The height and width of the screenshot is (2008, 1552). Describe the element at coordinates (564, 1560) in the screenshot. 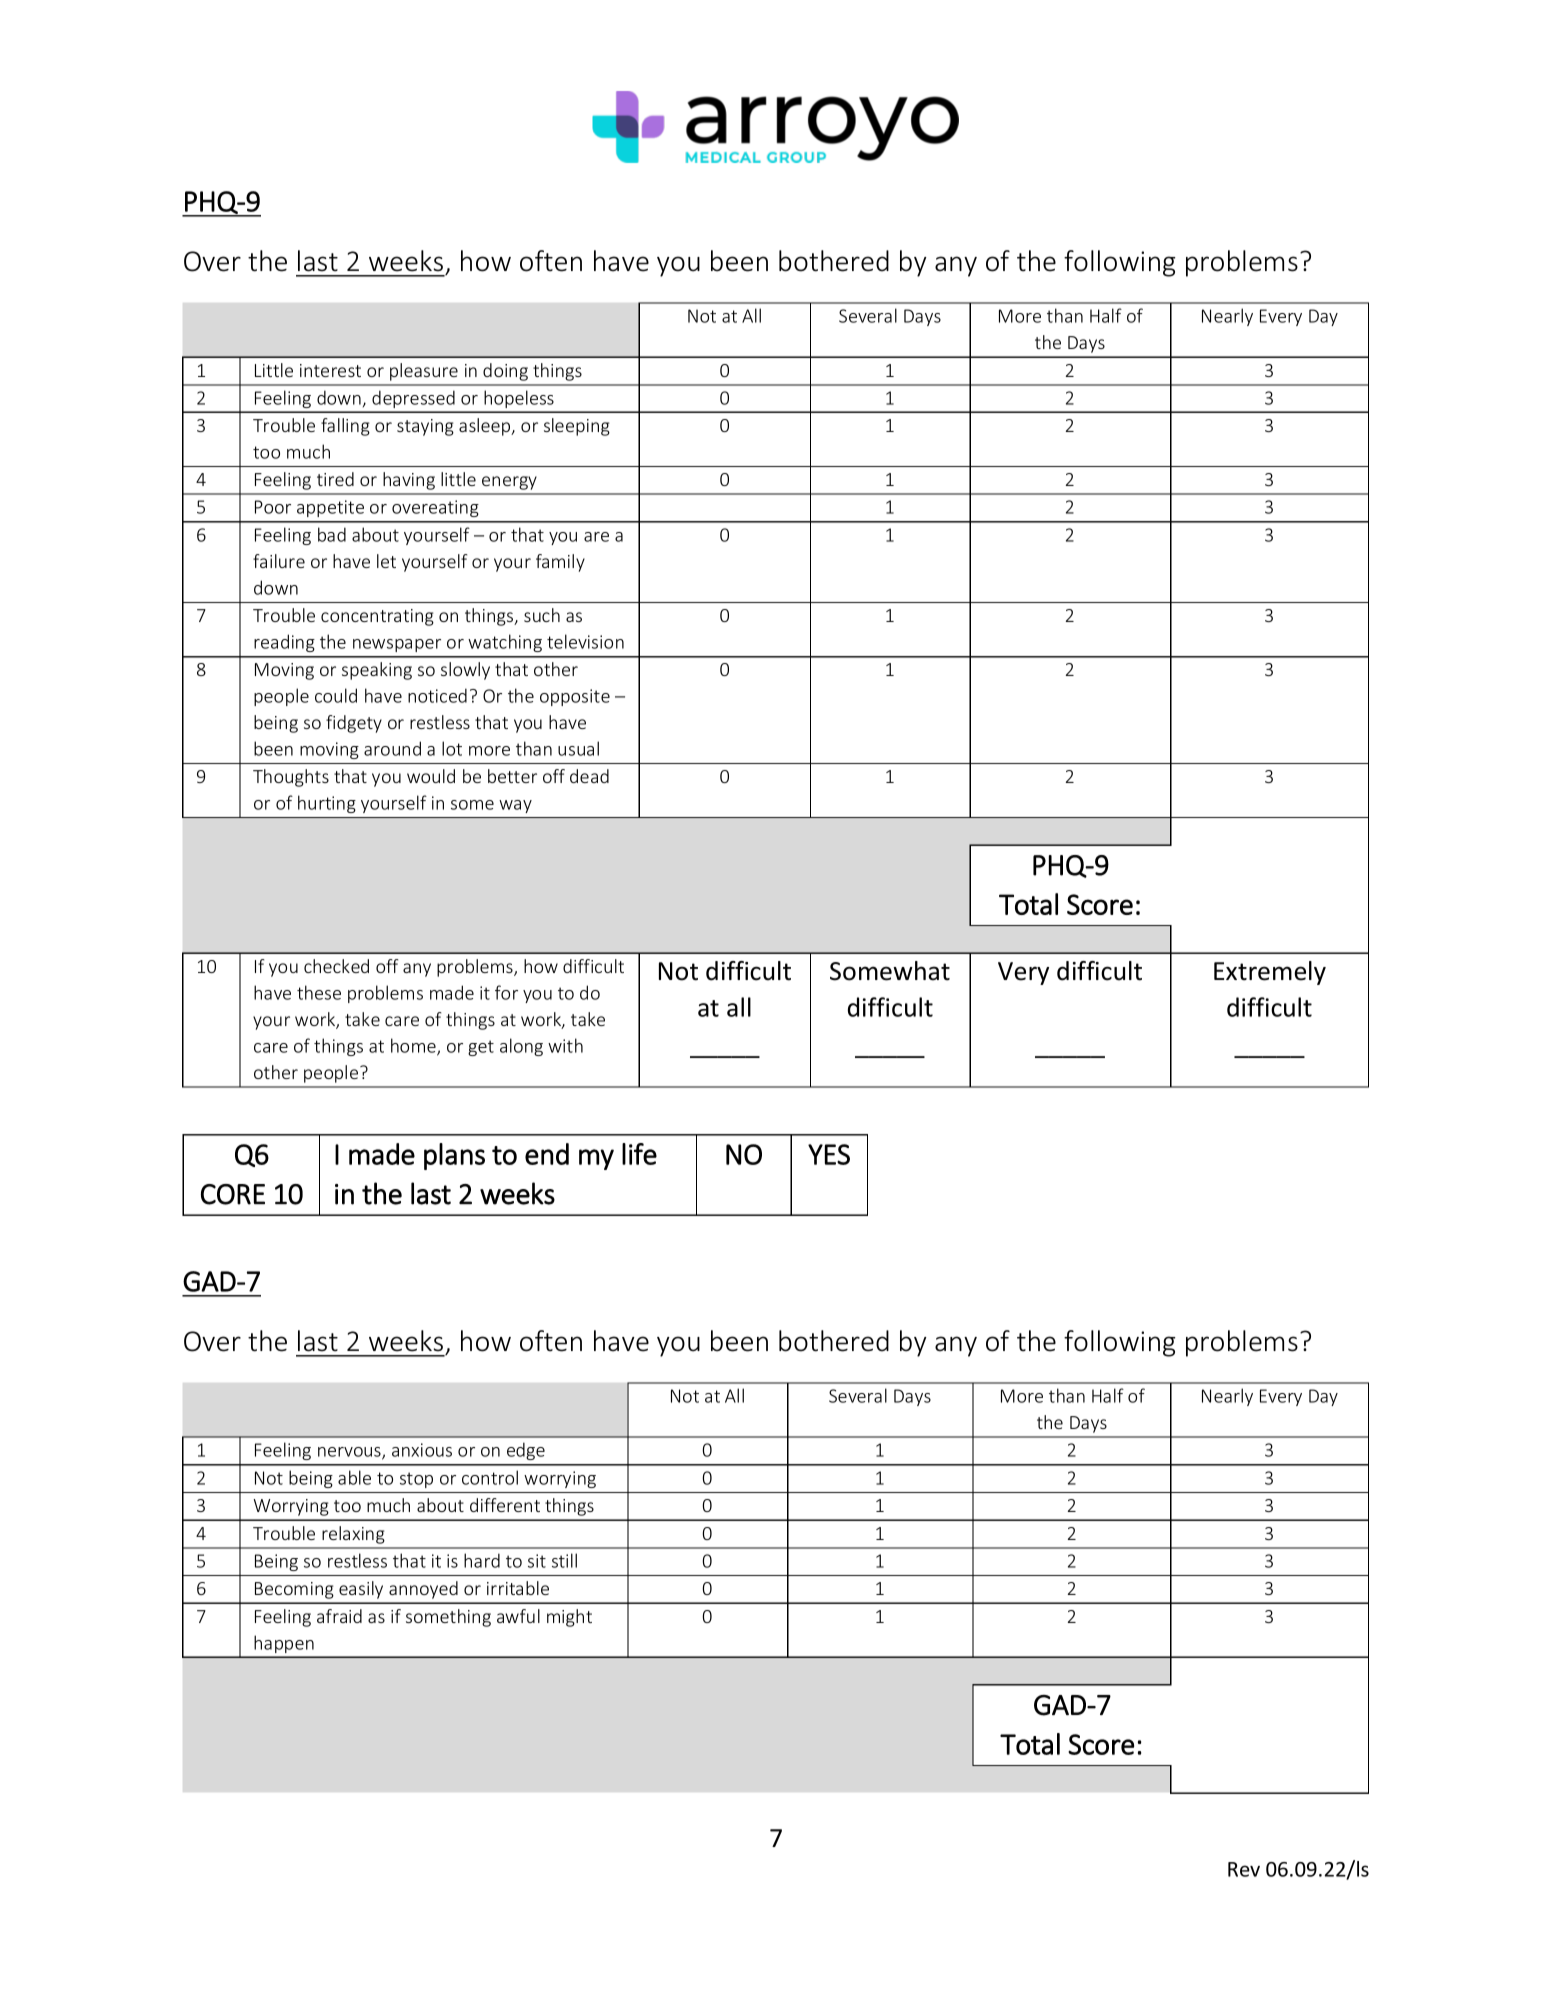

I see `still` at that location.
